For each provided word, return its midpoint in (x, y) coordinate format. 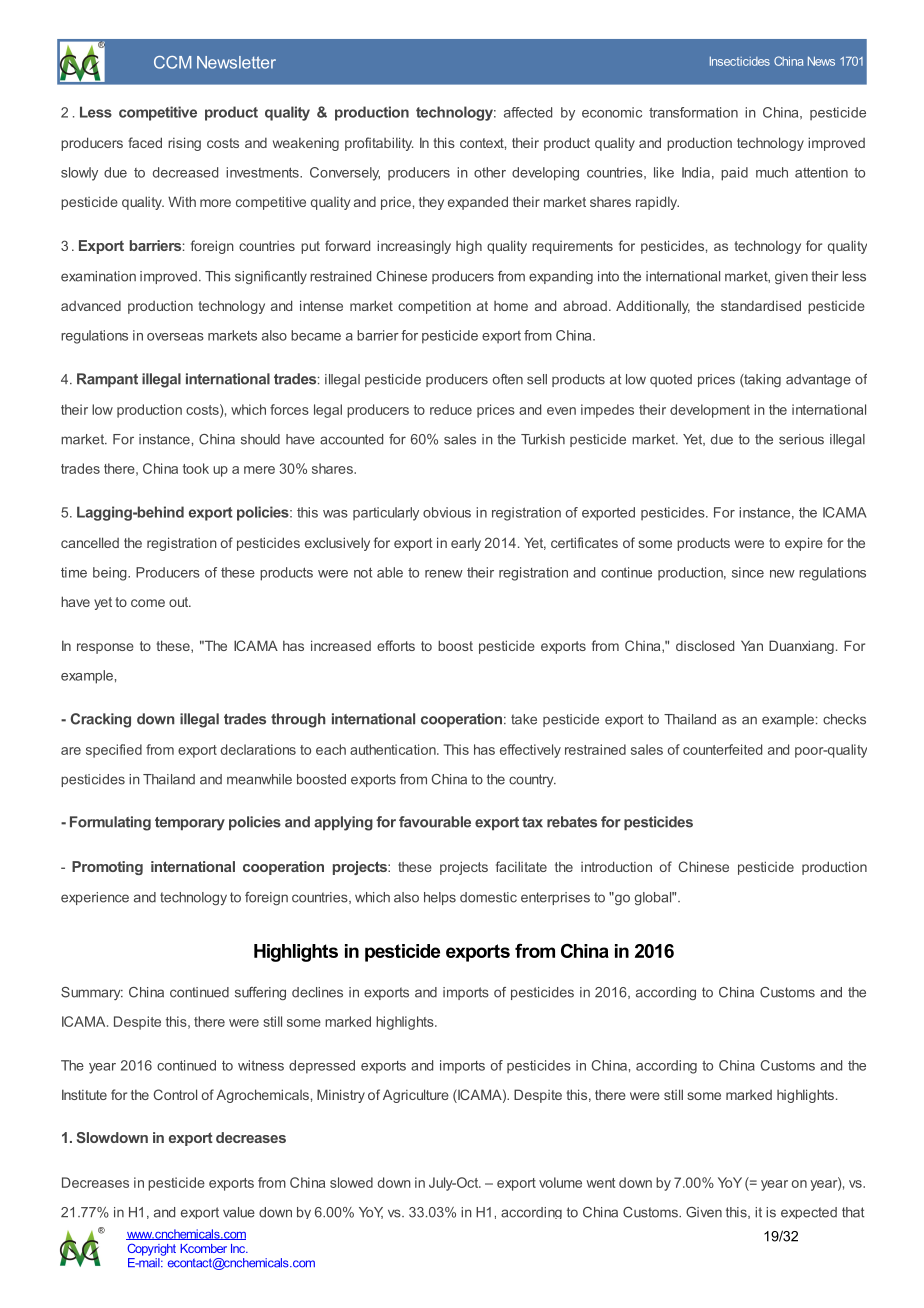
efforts (396, 645)
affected (528, 112)
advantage (818, 380)
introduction (616, 866)
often (508, 379)
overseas (175, 337)
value (239, 1212)
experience (95, 898)
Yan (752, 645)
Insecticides (740, 61)
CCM (172, 62)
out (180, 602)
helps (440, 898)
